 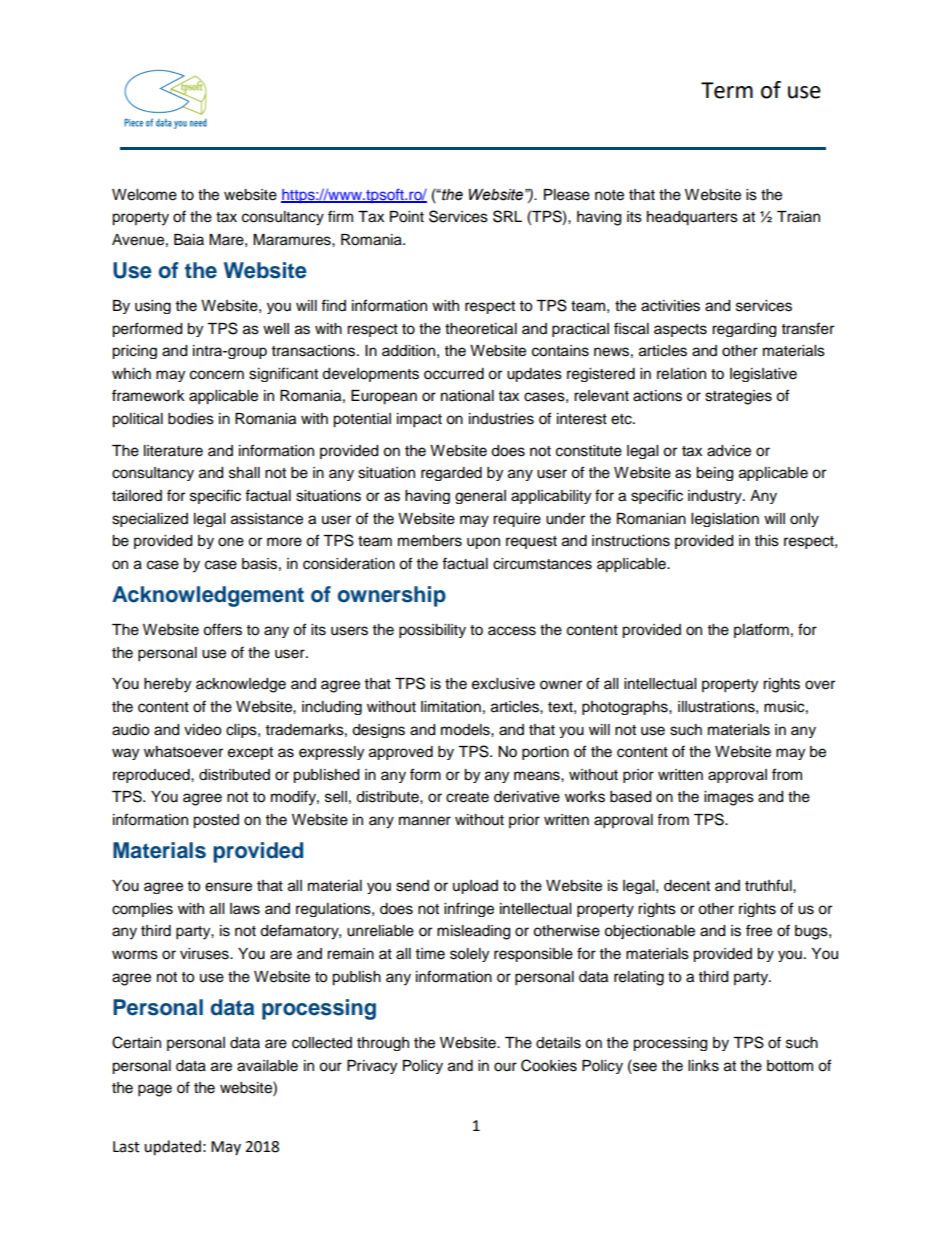 What do you see at coordinates (729, 798) in the document?
I see `images` at bounding box center [729, 798].
